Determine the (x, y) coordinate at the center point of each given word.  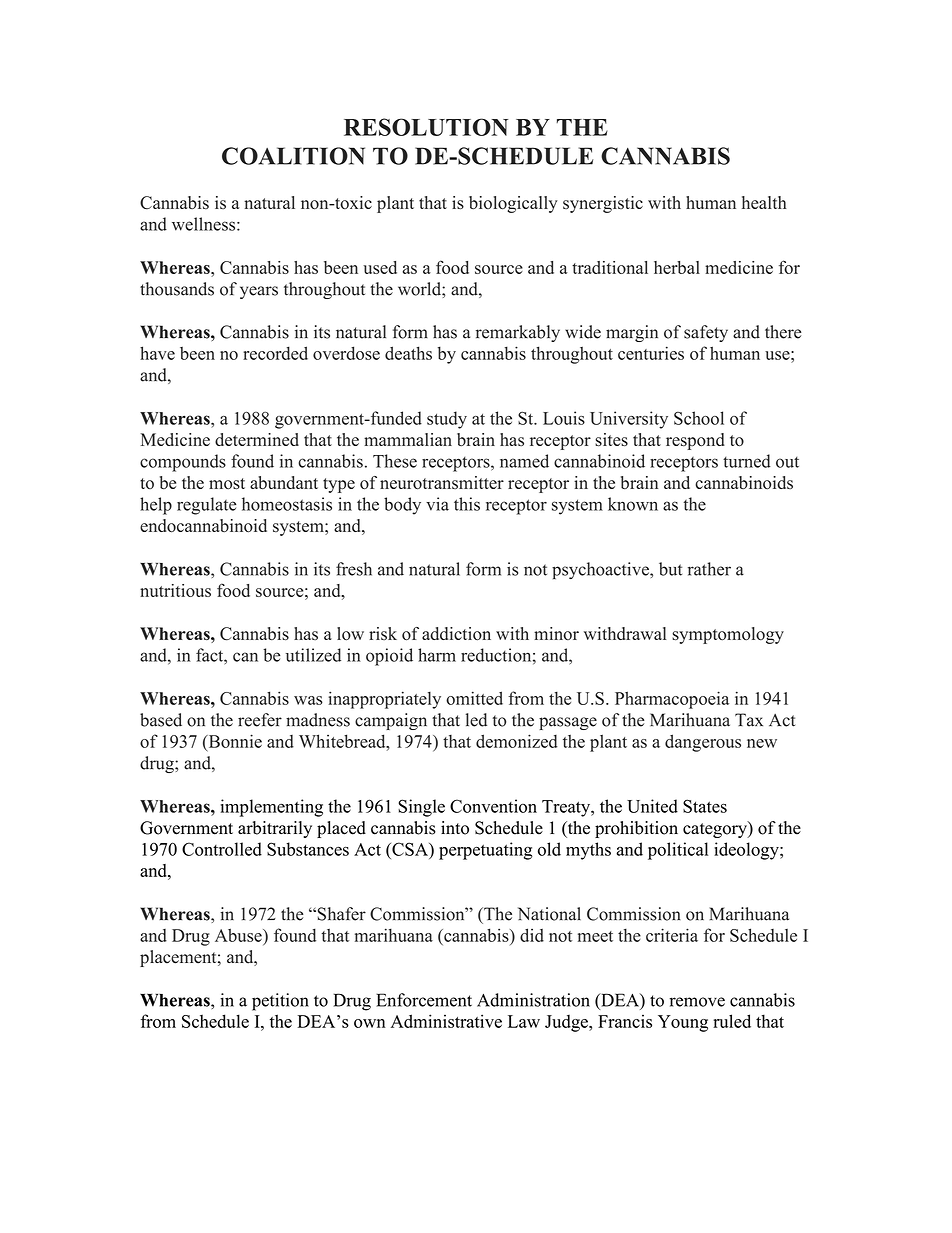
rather (709, 569)
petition (280, 1002)
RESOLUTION (426, 127)
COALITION (293, 156)
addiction (456, 634)
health (764, 202)
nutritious (175, 590)
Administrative (446, 1021)
